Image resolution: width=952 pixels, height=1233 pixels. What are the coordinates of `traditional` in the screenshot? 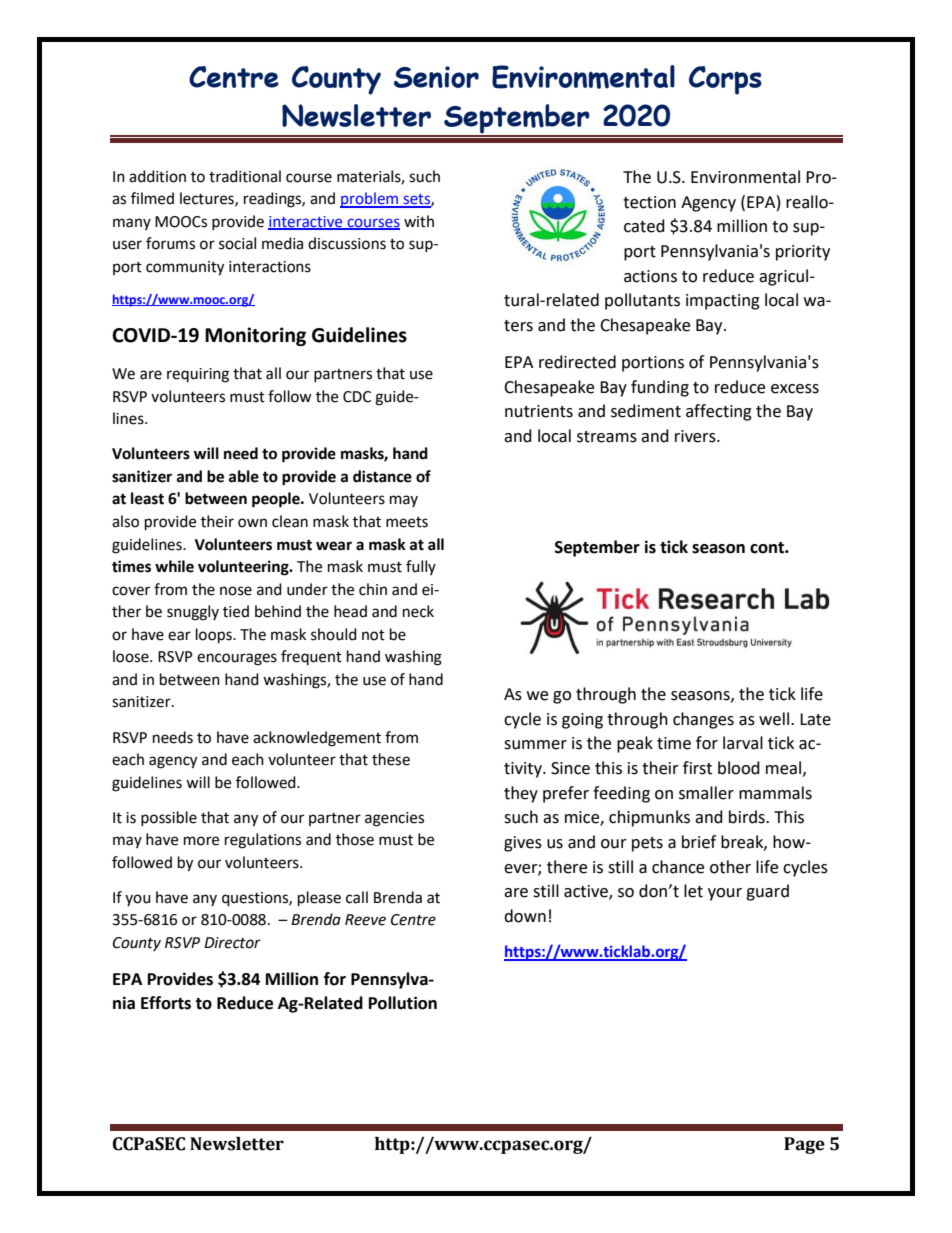 It's located at (245, 176).
